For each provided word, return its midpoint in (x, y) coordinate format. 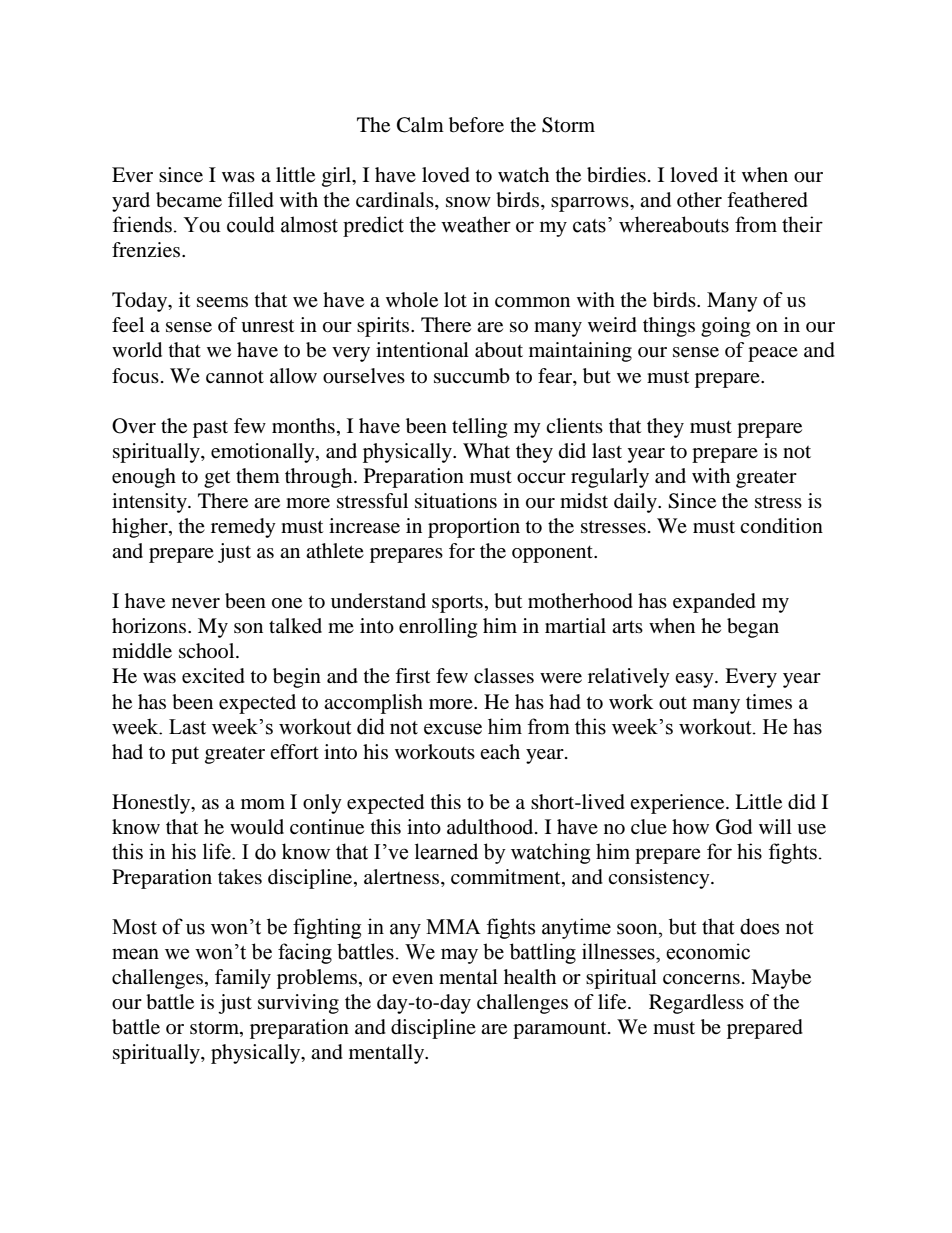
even (412, 979)
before (476, 125)
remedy (243, 528)
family (243, 979)
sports (457, 604)
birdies (616, 175)
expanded (714, 603)
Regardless (696, 1004)
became (189, 200)
